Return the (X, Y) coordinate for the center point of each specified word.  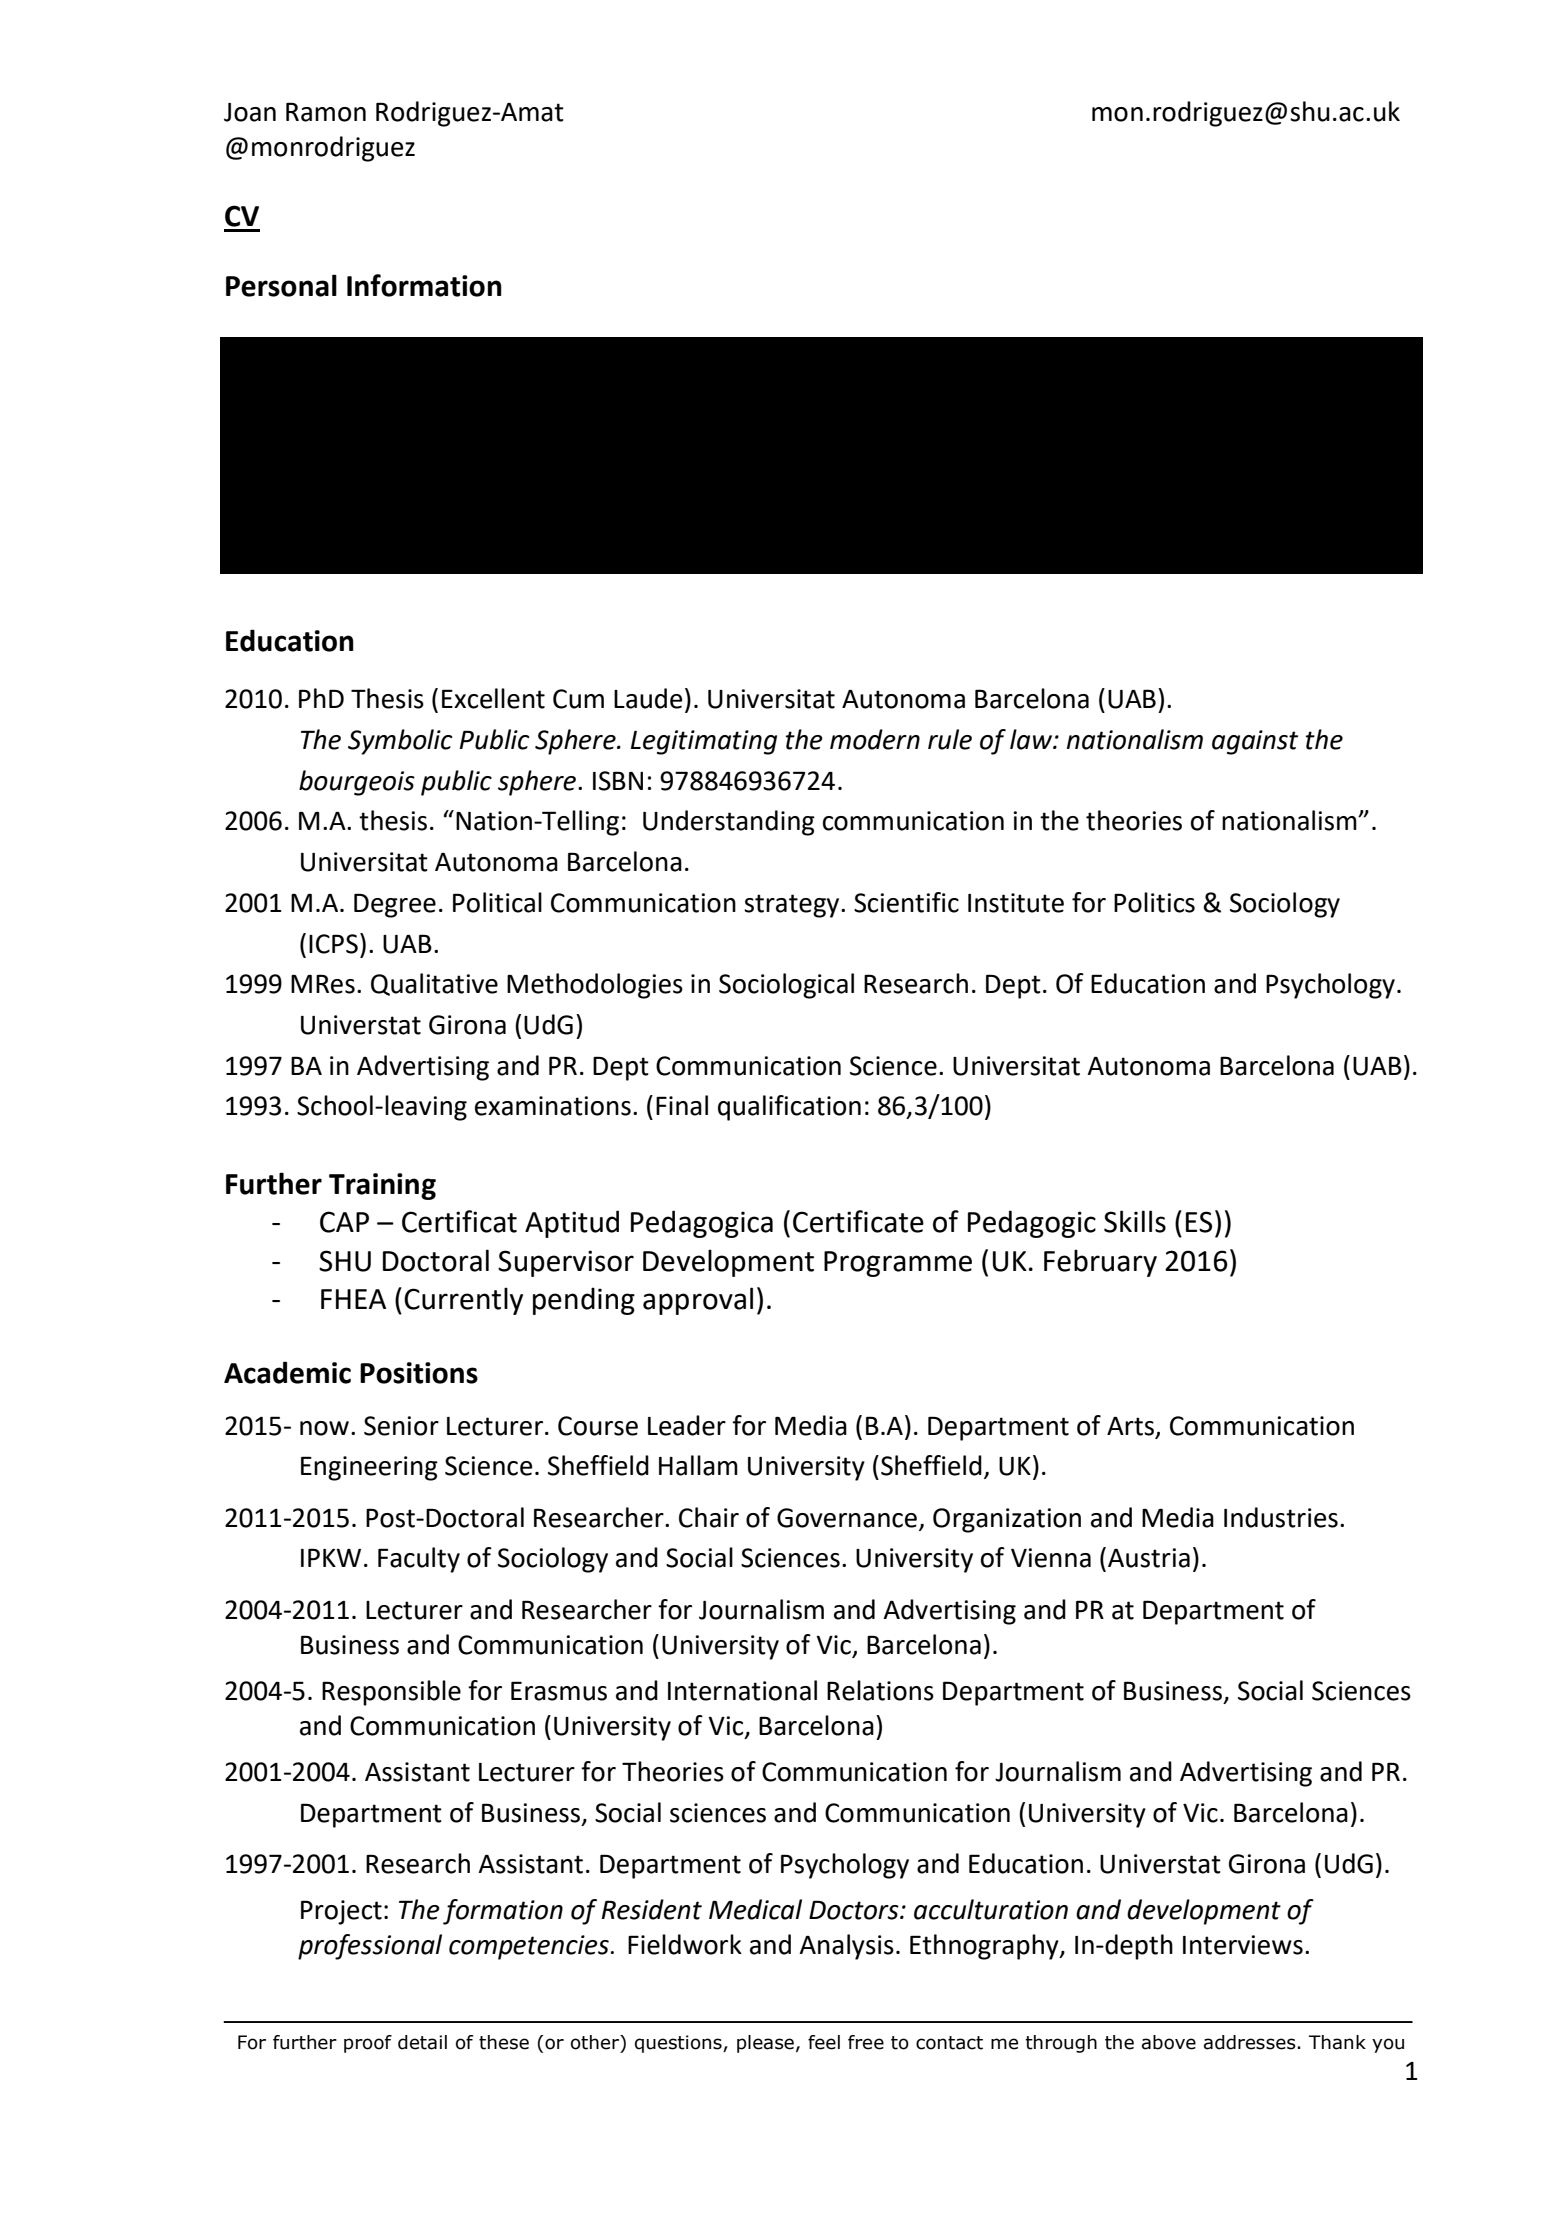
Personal (281, 285)
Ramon (326, 112)
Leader (687, 1425)
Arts (1132, 1427)
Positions (419, 1373)
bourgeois (357, 783)
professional (370, 1947)
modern (875, 739)
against (1255, 742)
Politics (1154, 902)
